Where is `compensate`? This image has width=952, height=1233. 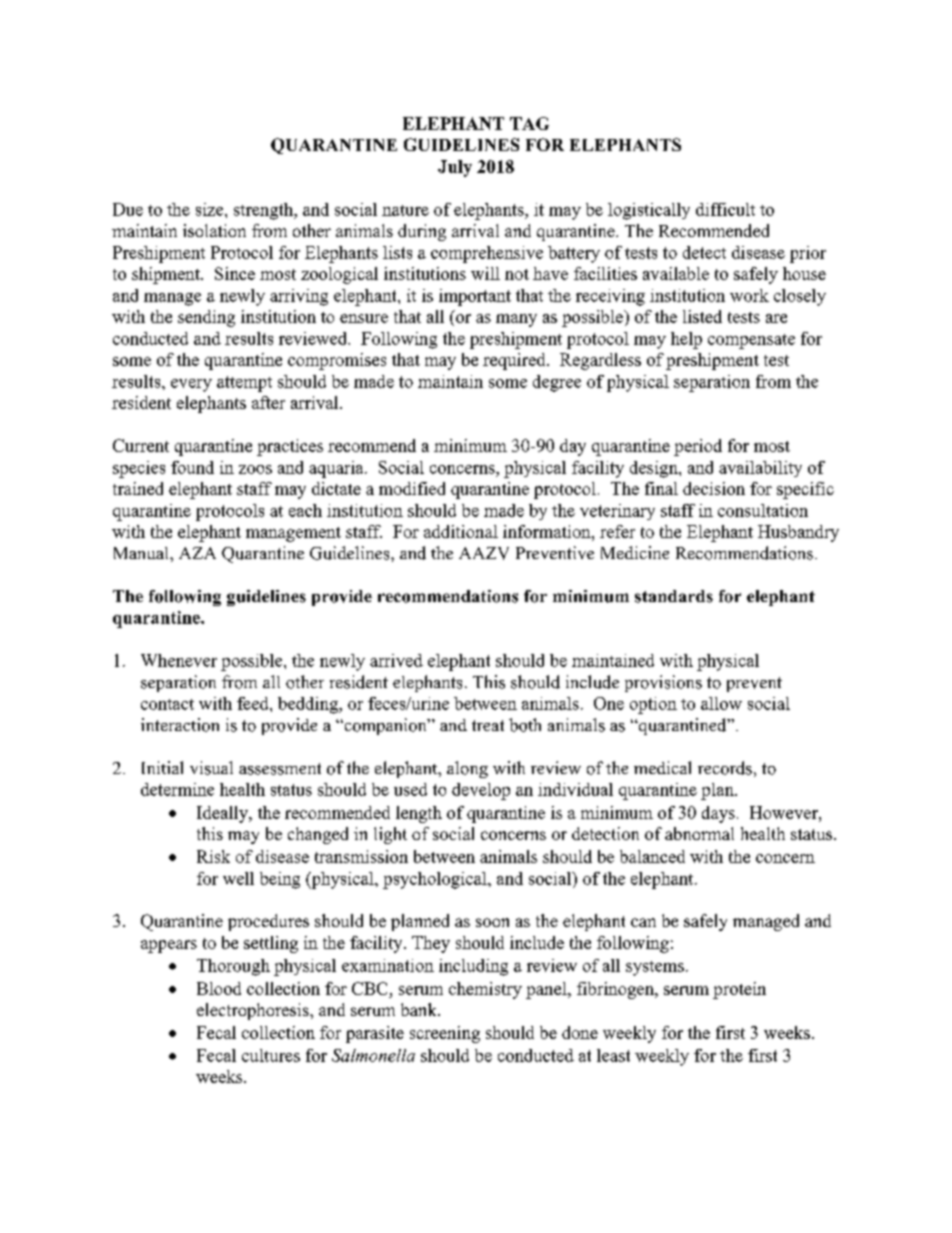 compensate is located at coordinates (751, 341).
